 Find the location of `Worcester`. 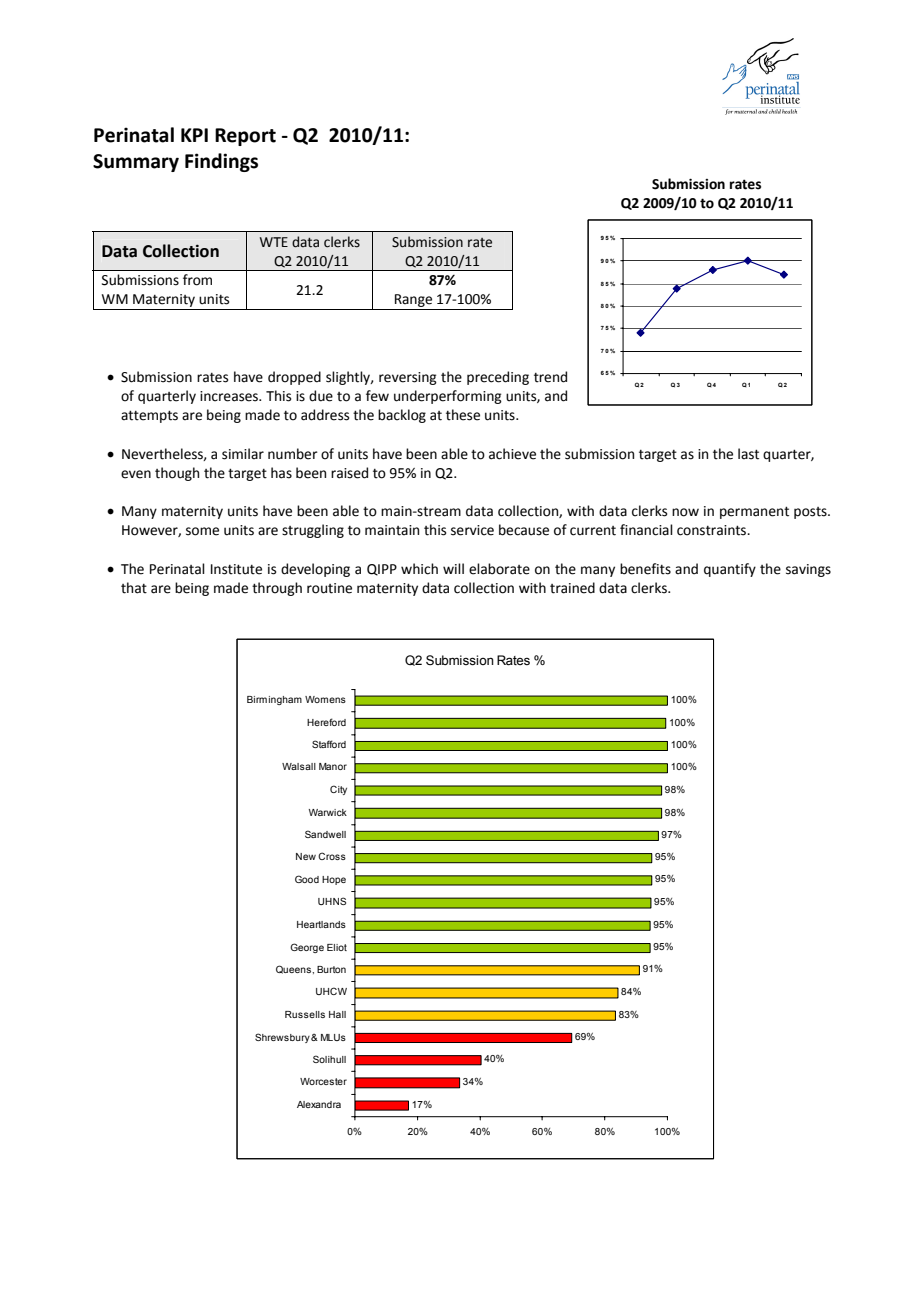

Worcester is located at coordinates (323, 1081).
